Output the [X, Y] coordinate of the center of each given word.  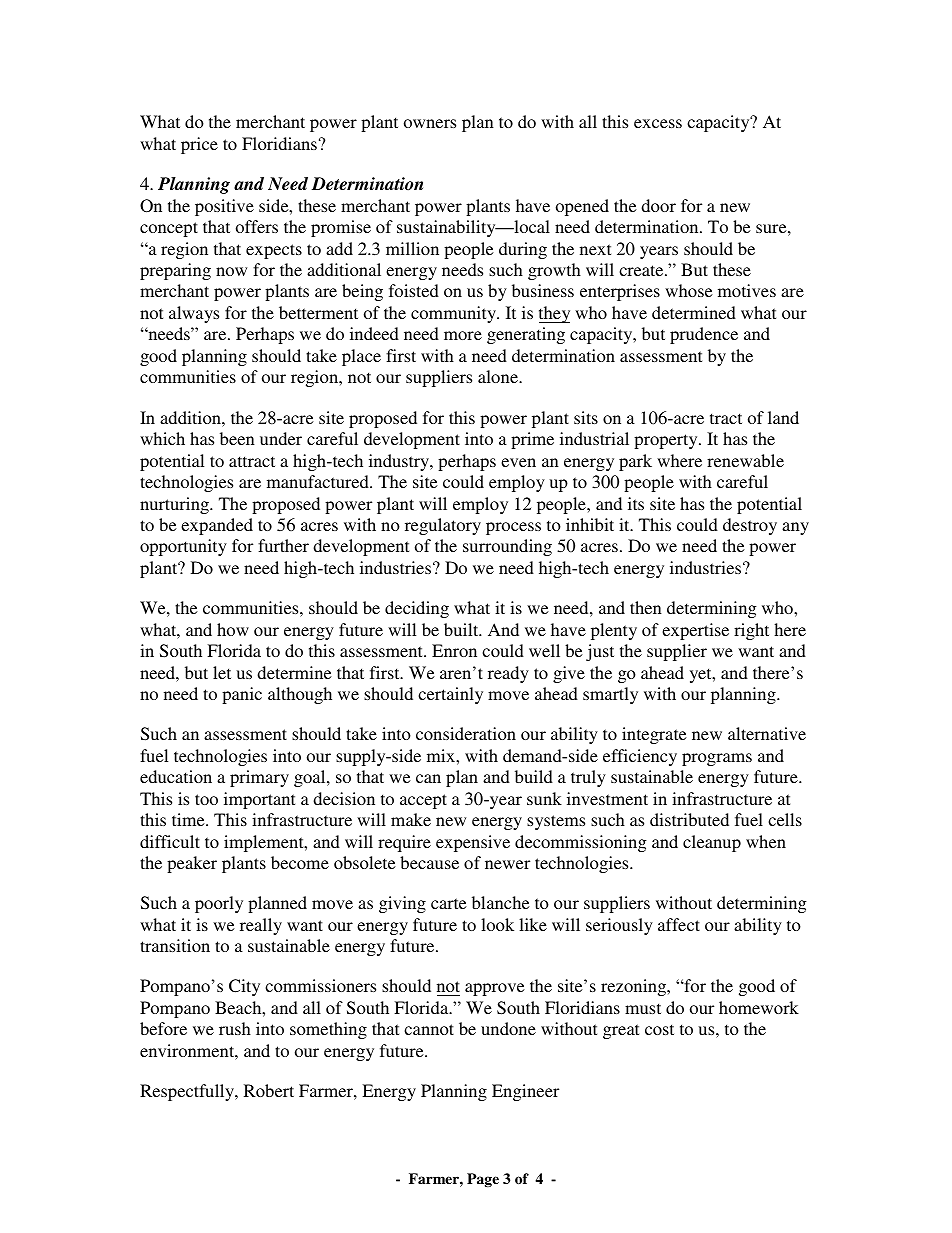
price [199, 145]
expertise [695, 631]
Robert [269, 1090]
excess [658, 123]
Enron [454, 650]
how [233, 629]
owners [430, 123]
